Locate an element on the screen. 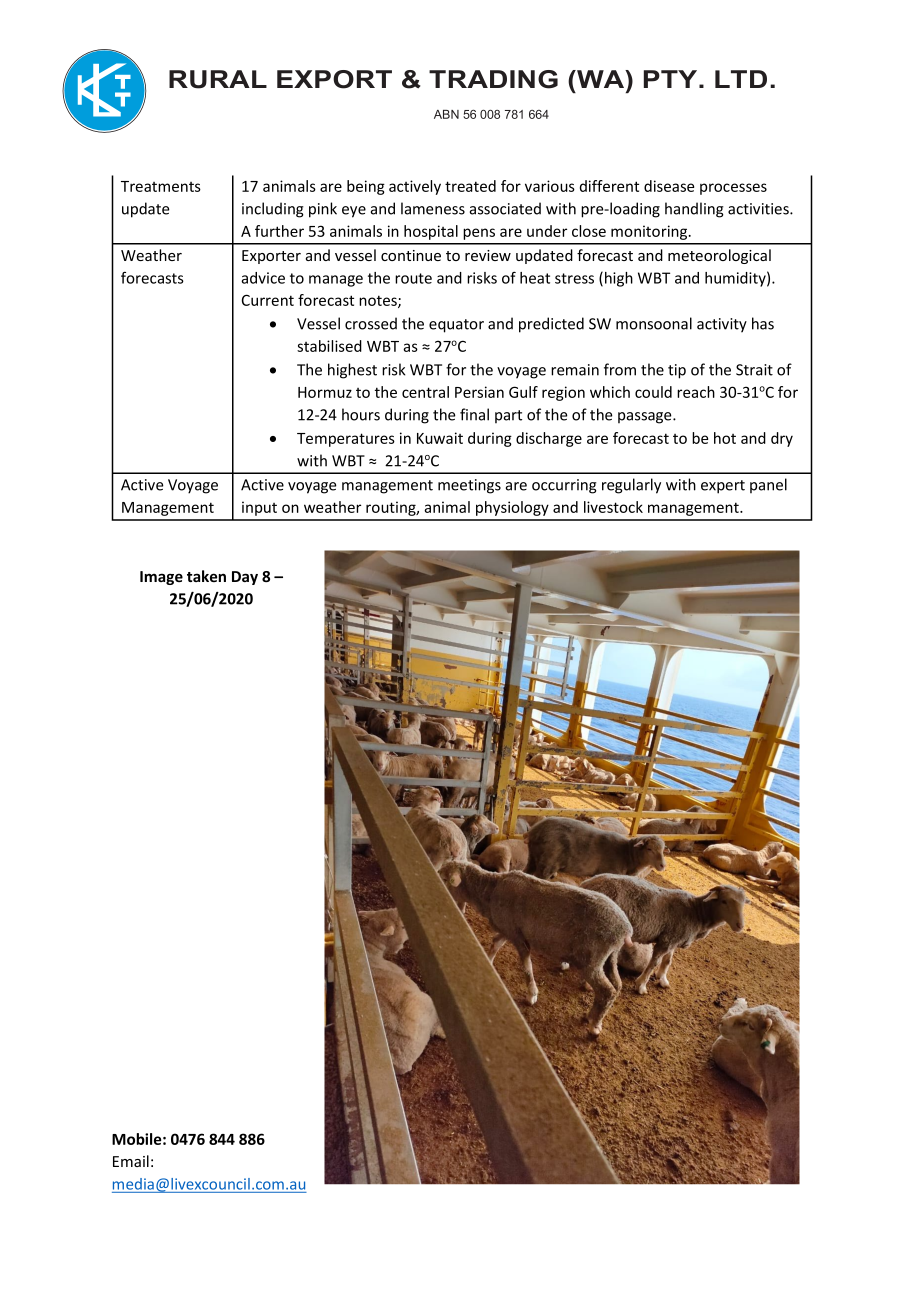 Image resolution: width=924 pixels, height=1308 pixels. PTY is located at coordinates (672, 79).
